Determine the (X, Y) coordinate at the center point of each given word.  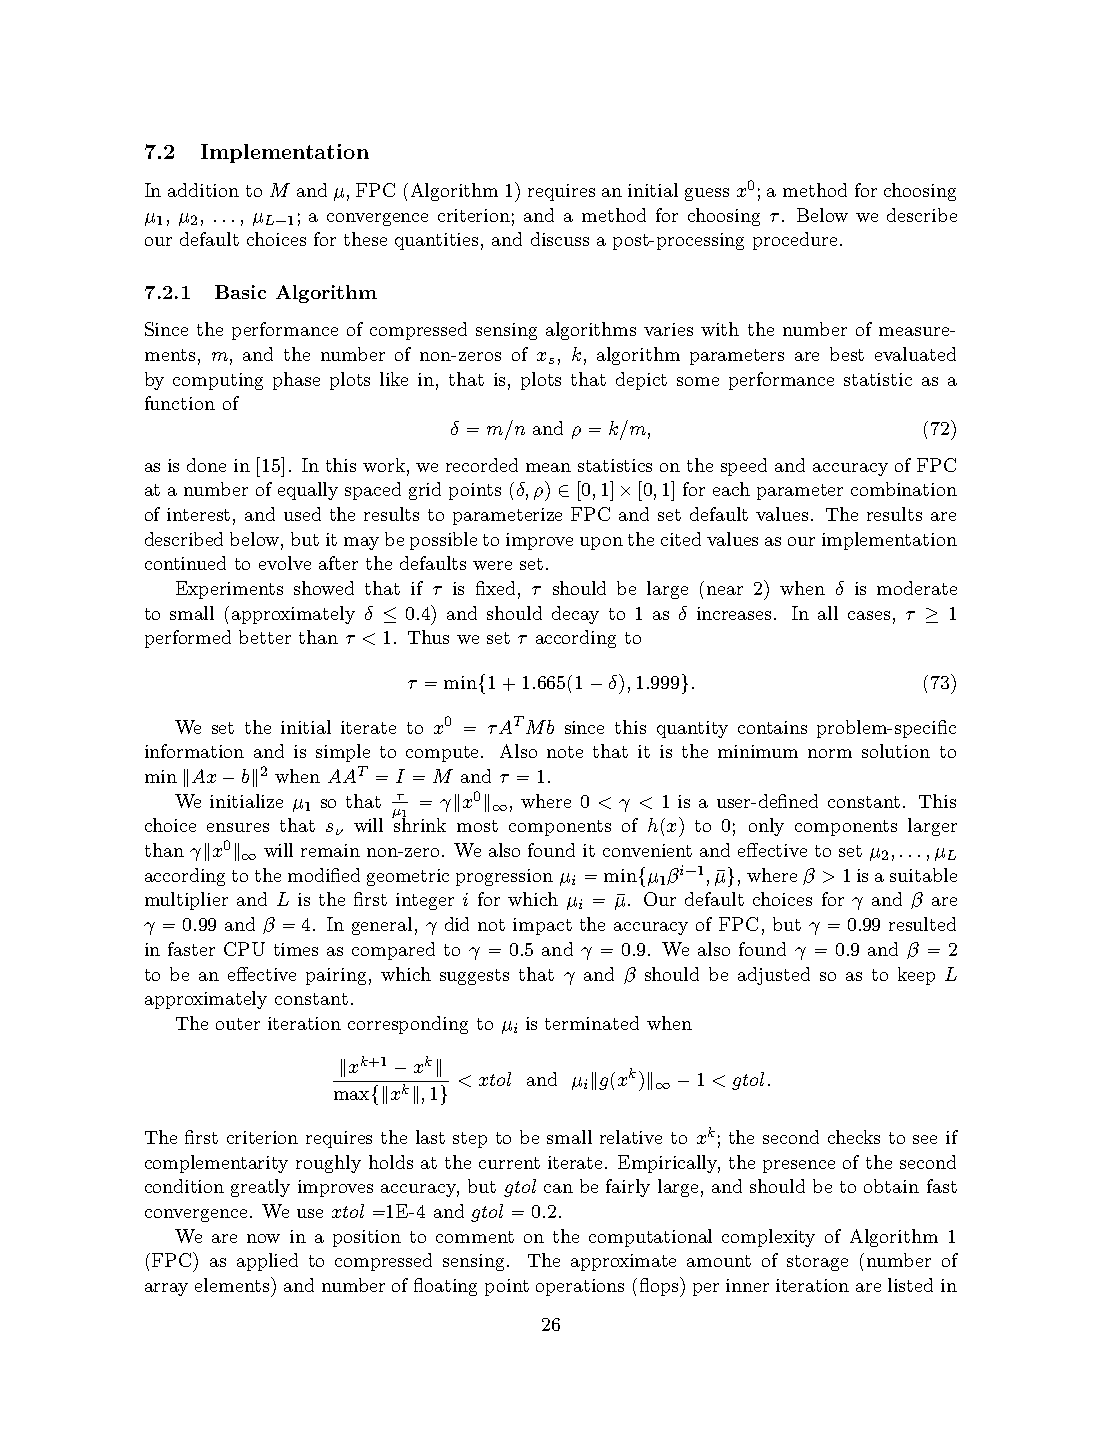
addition (203, 190)
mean (548, 467)
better (265, 637)
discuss (560, 239)
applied (267, 1262)
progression (504, 877)
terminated (592, 1023)
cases (869, 615)
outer (238, 1024)
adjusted (774, 976)
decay (575, 615)
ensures (238, 827)
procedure (795, 241)
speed (744, 467)
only (766, 827)
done (206, 465)
